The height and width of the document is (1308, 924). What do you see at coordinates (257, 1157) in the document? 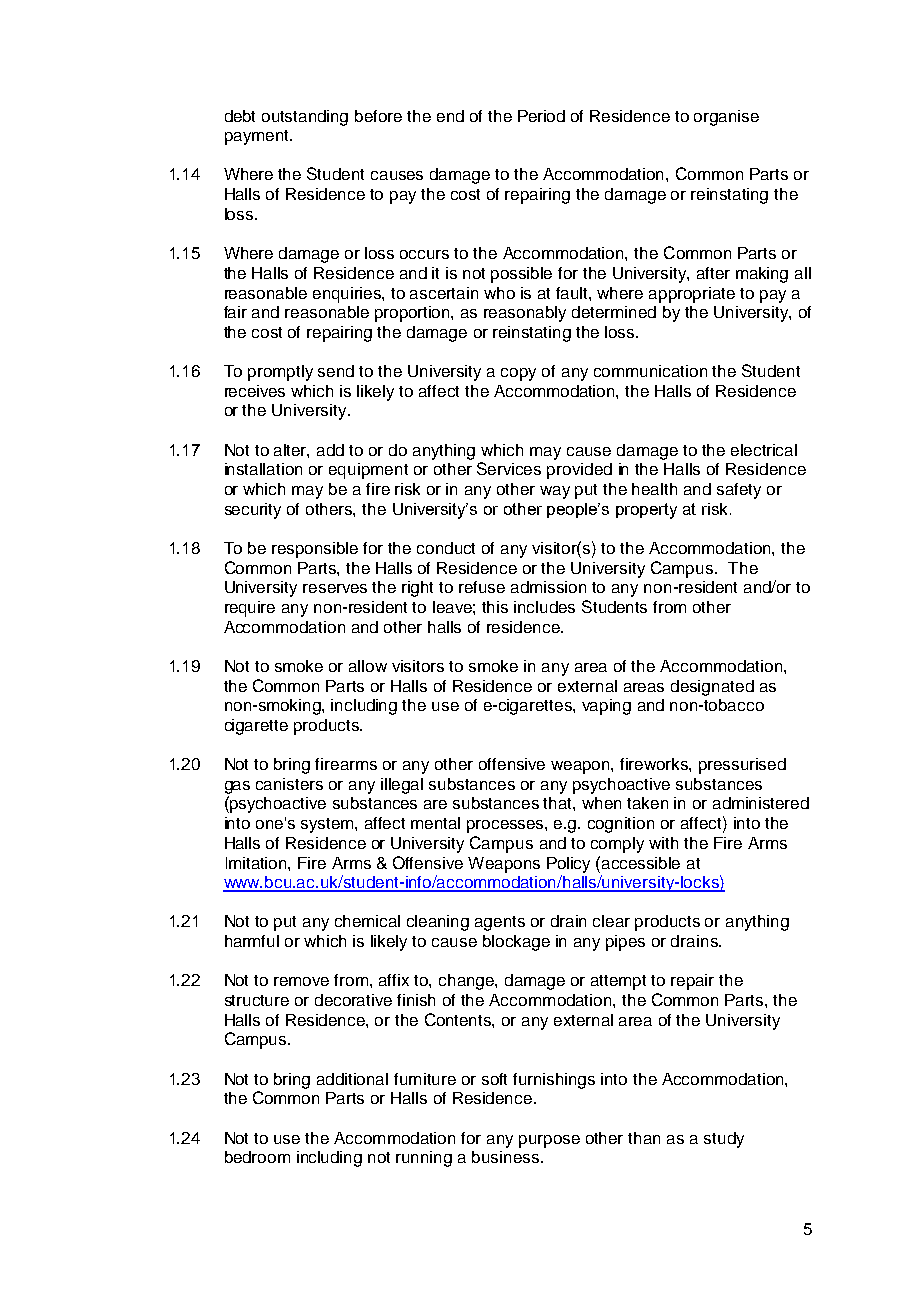
I see `bedroom` at bounding box center [257, 1157].
